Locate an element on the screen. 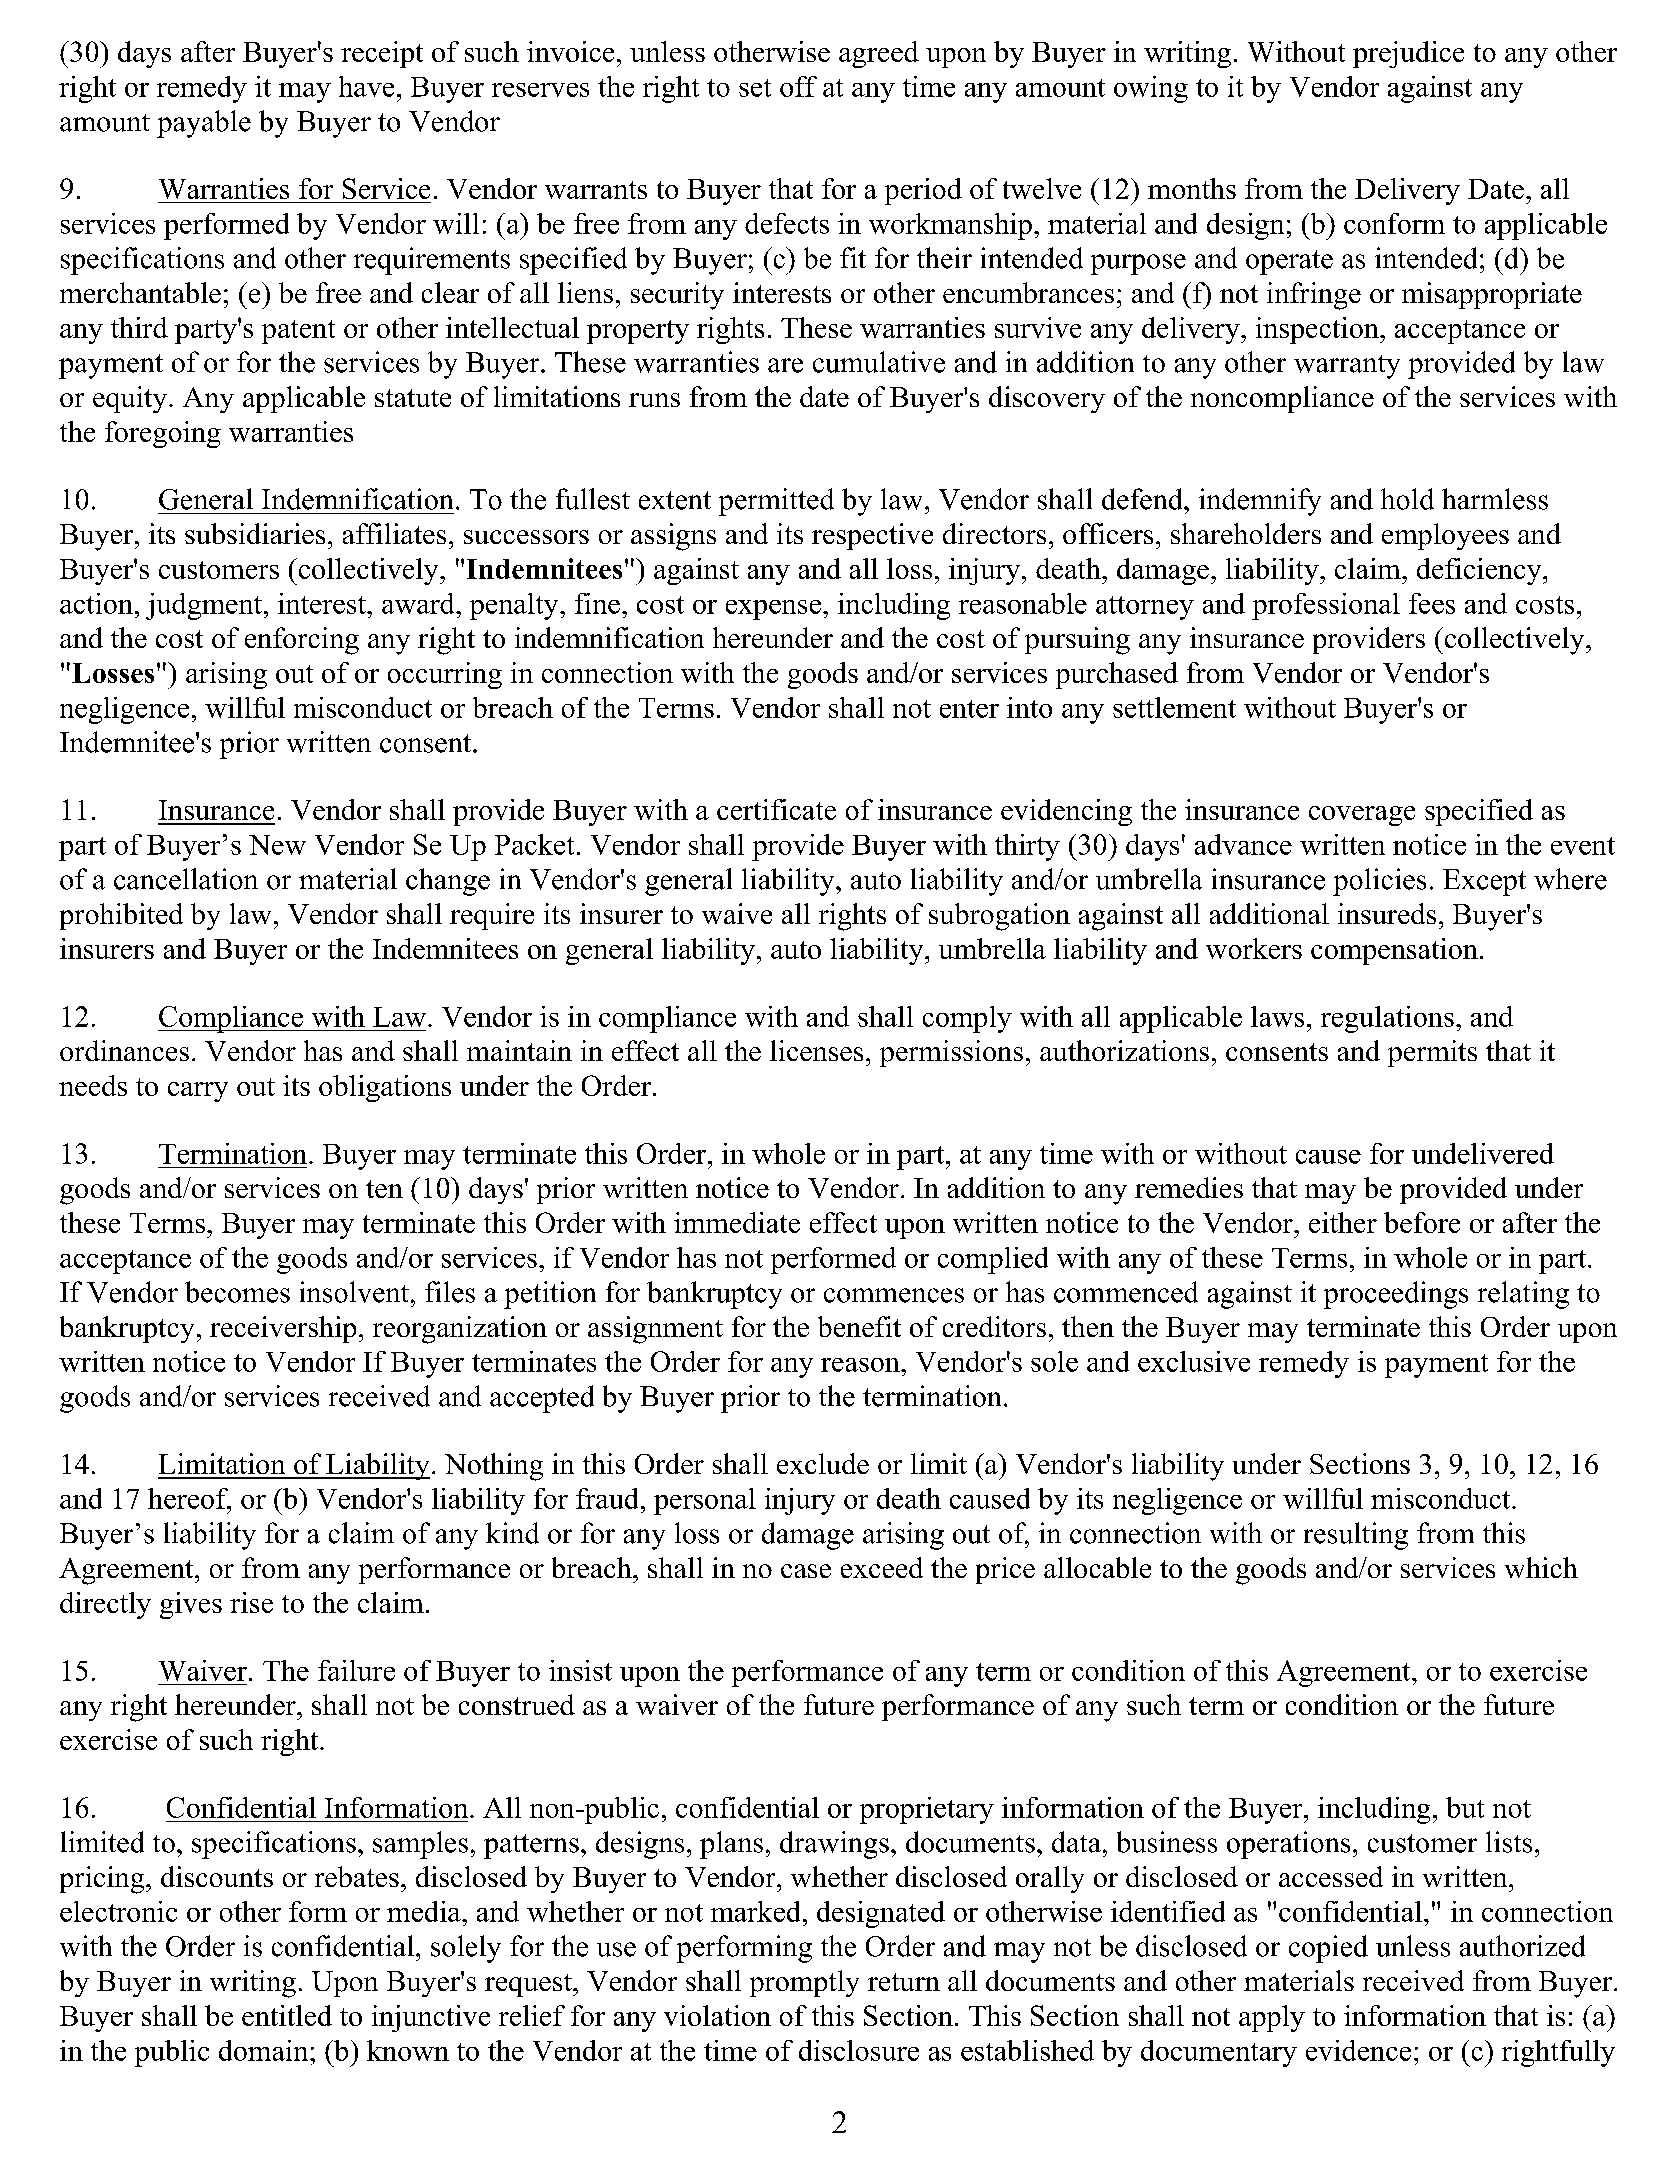  agreed is located at coordinates (879, 54).
